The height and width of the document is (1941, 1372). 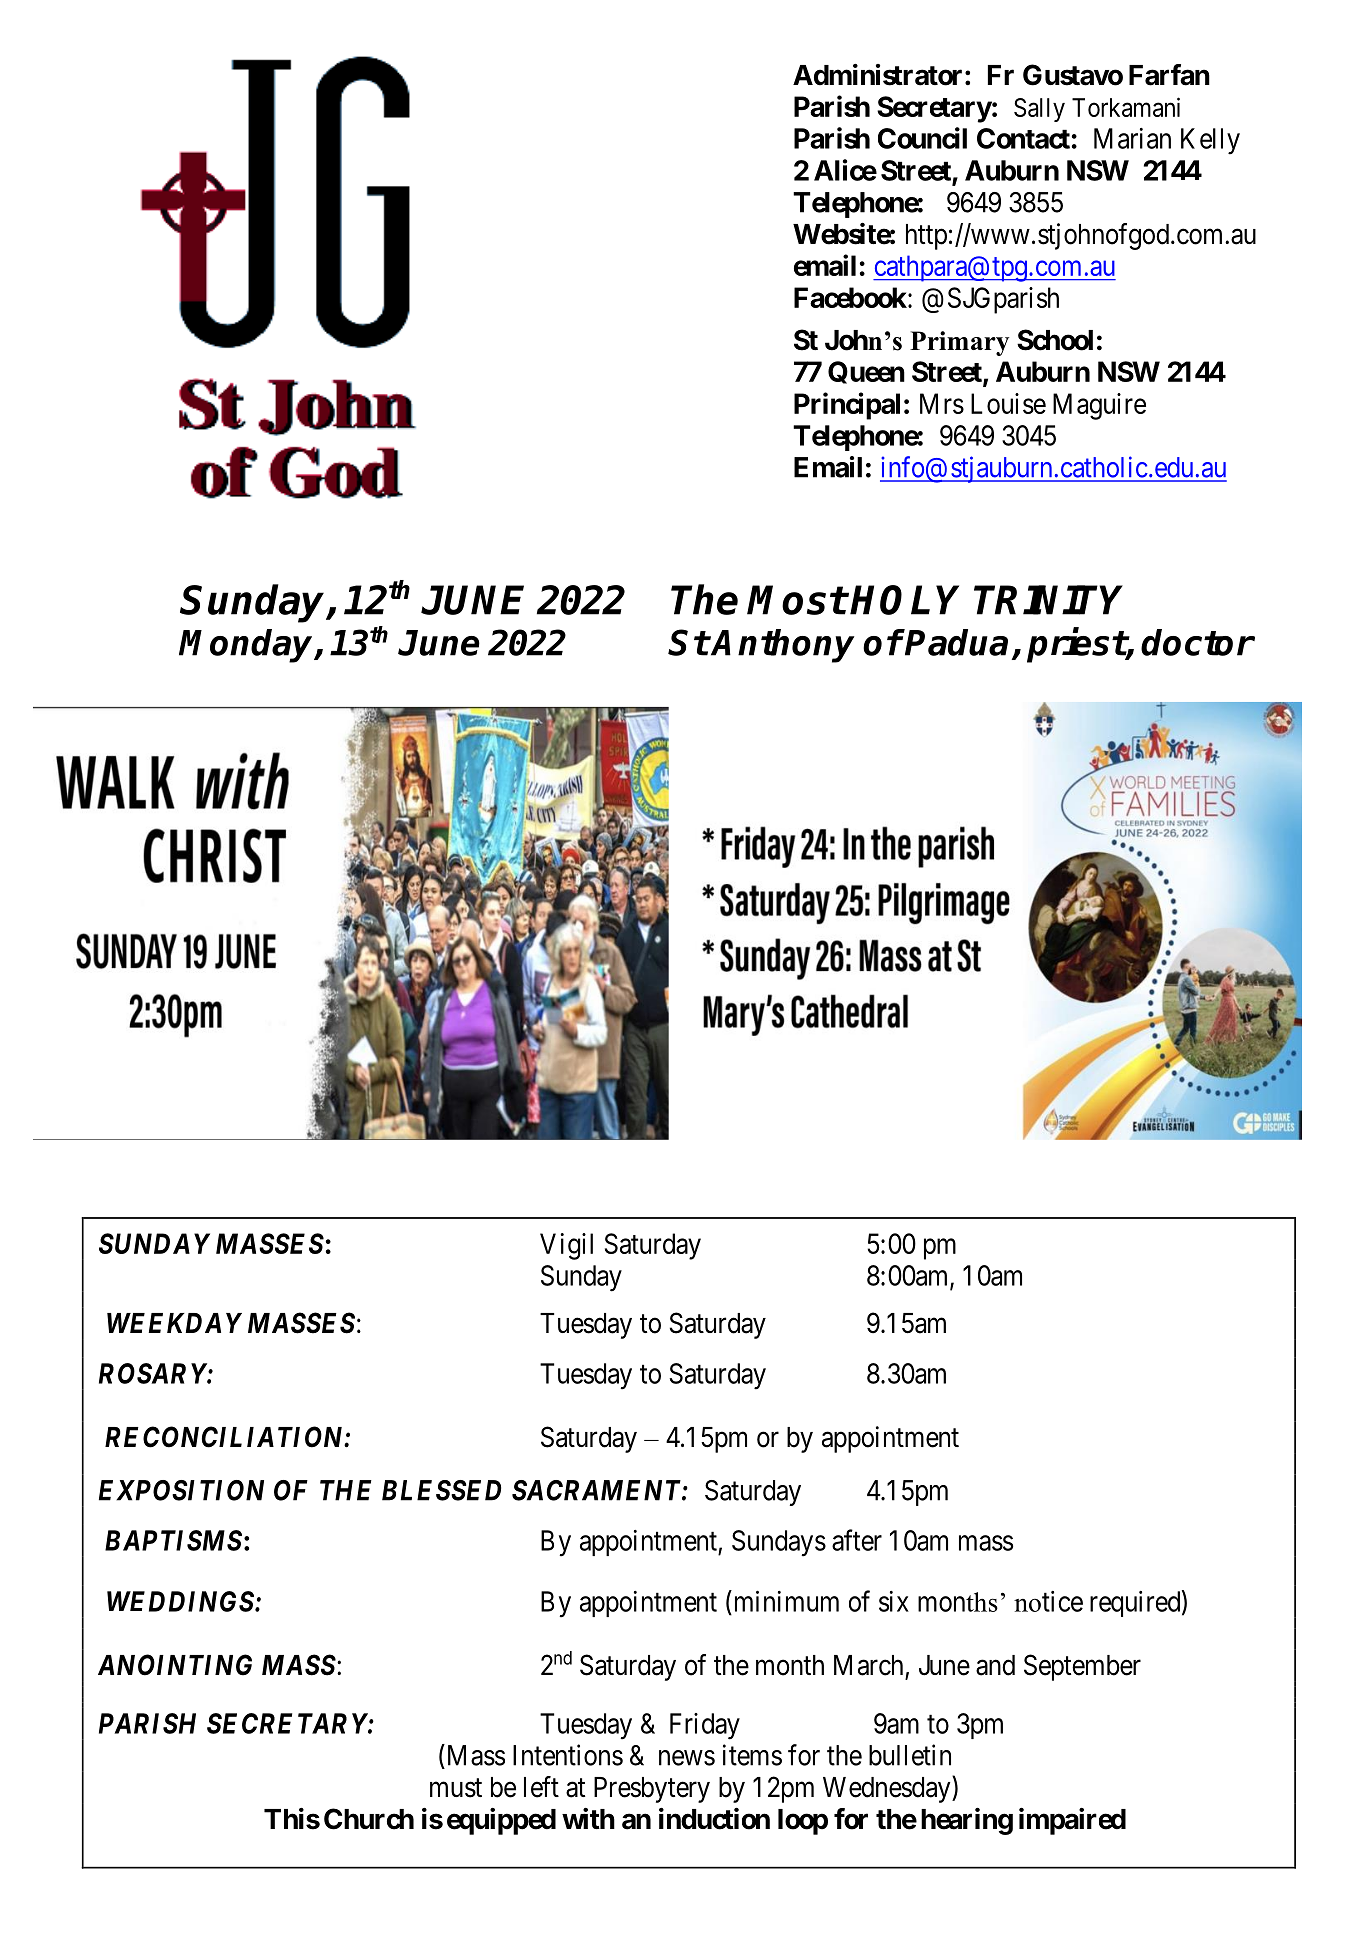 I want to click on Anthony, so click(x=782, y=646).
